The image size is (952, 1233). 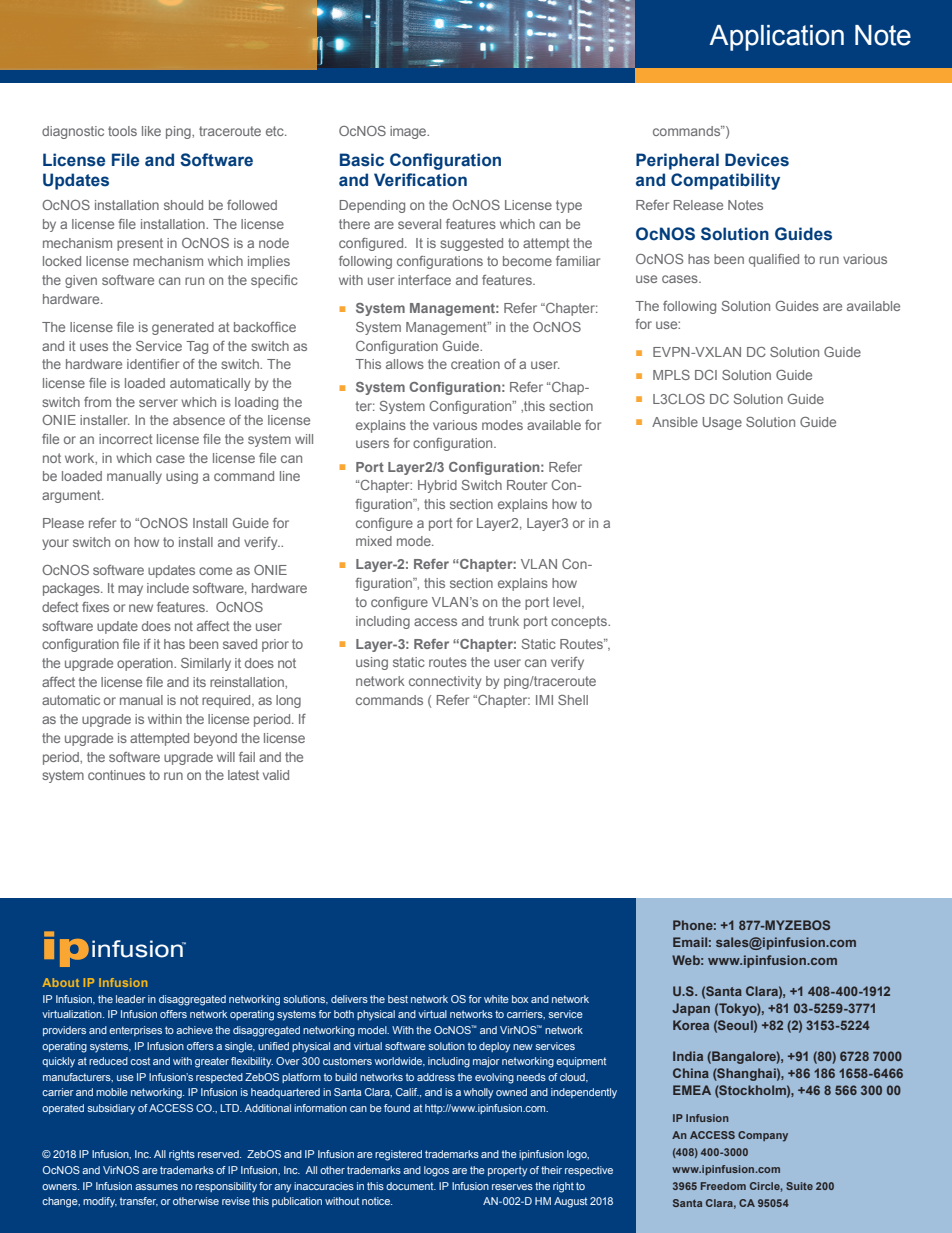 What do you see at coordinates (151, 131) in the page?
I see `like` at bounding box center [151, 131].
